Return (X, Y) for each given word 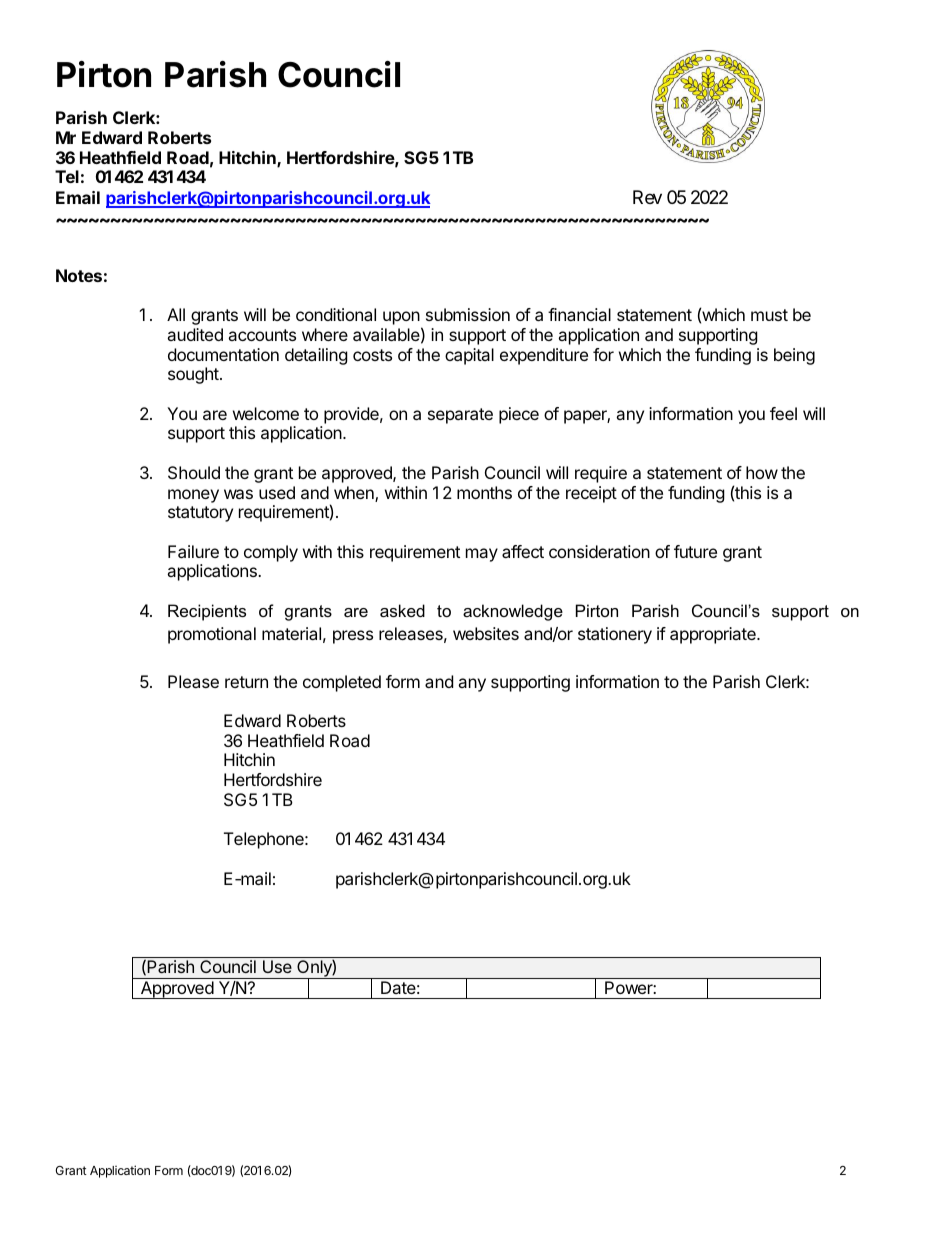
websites (486, 633)
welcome (266, 413)
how (762, 472)
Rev (647, 197)
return (246, 682)
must (769, 315)
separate (460, 416)
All (176, 314)
